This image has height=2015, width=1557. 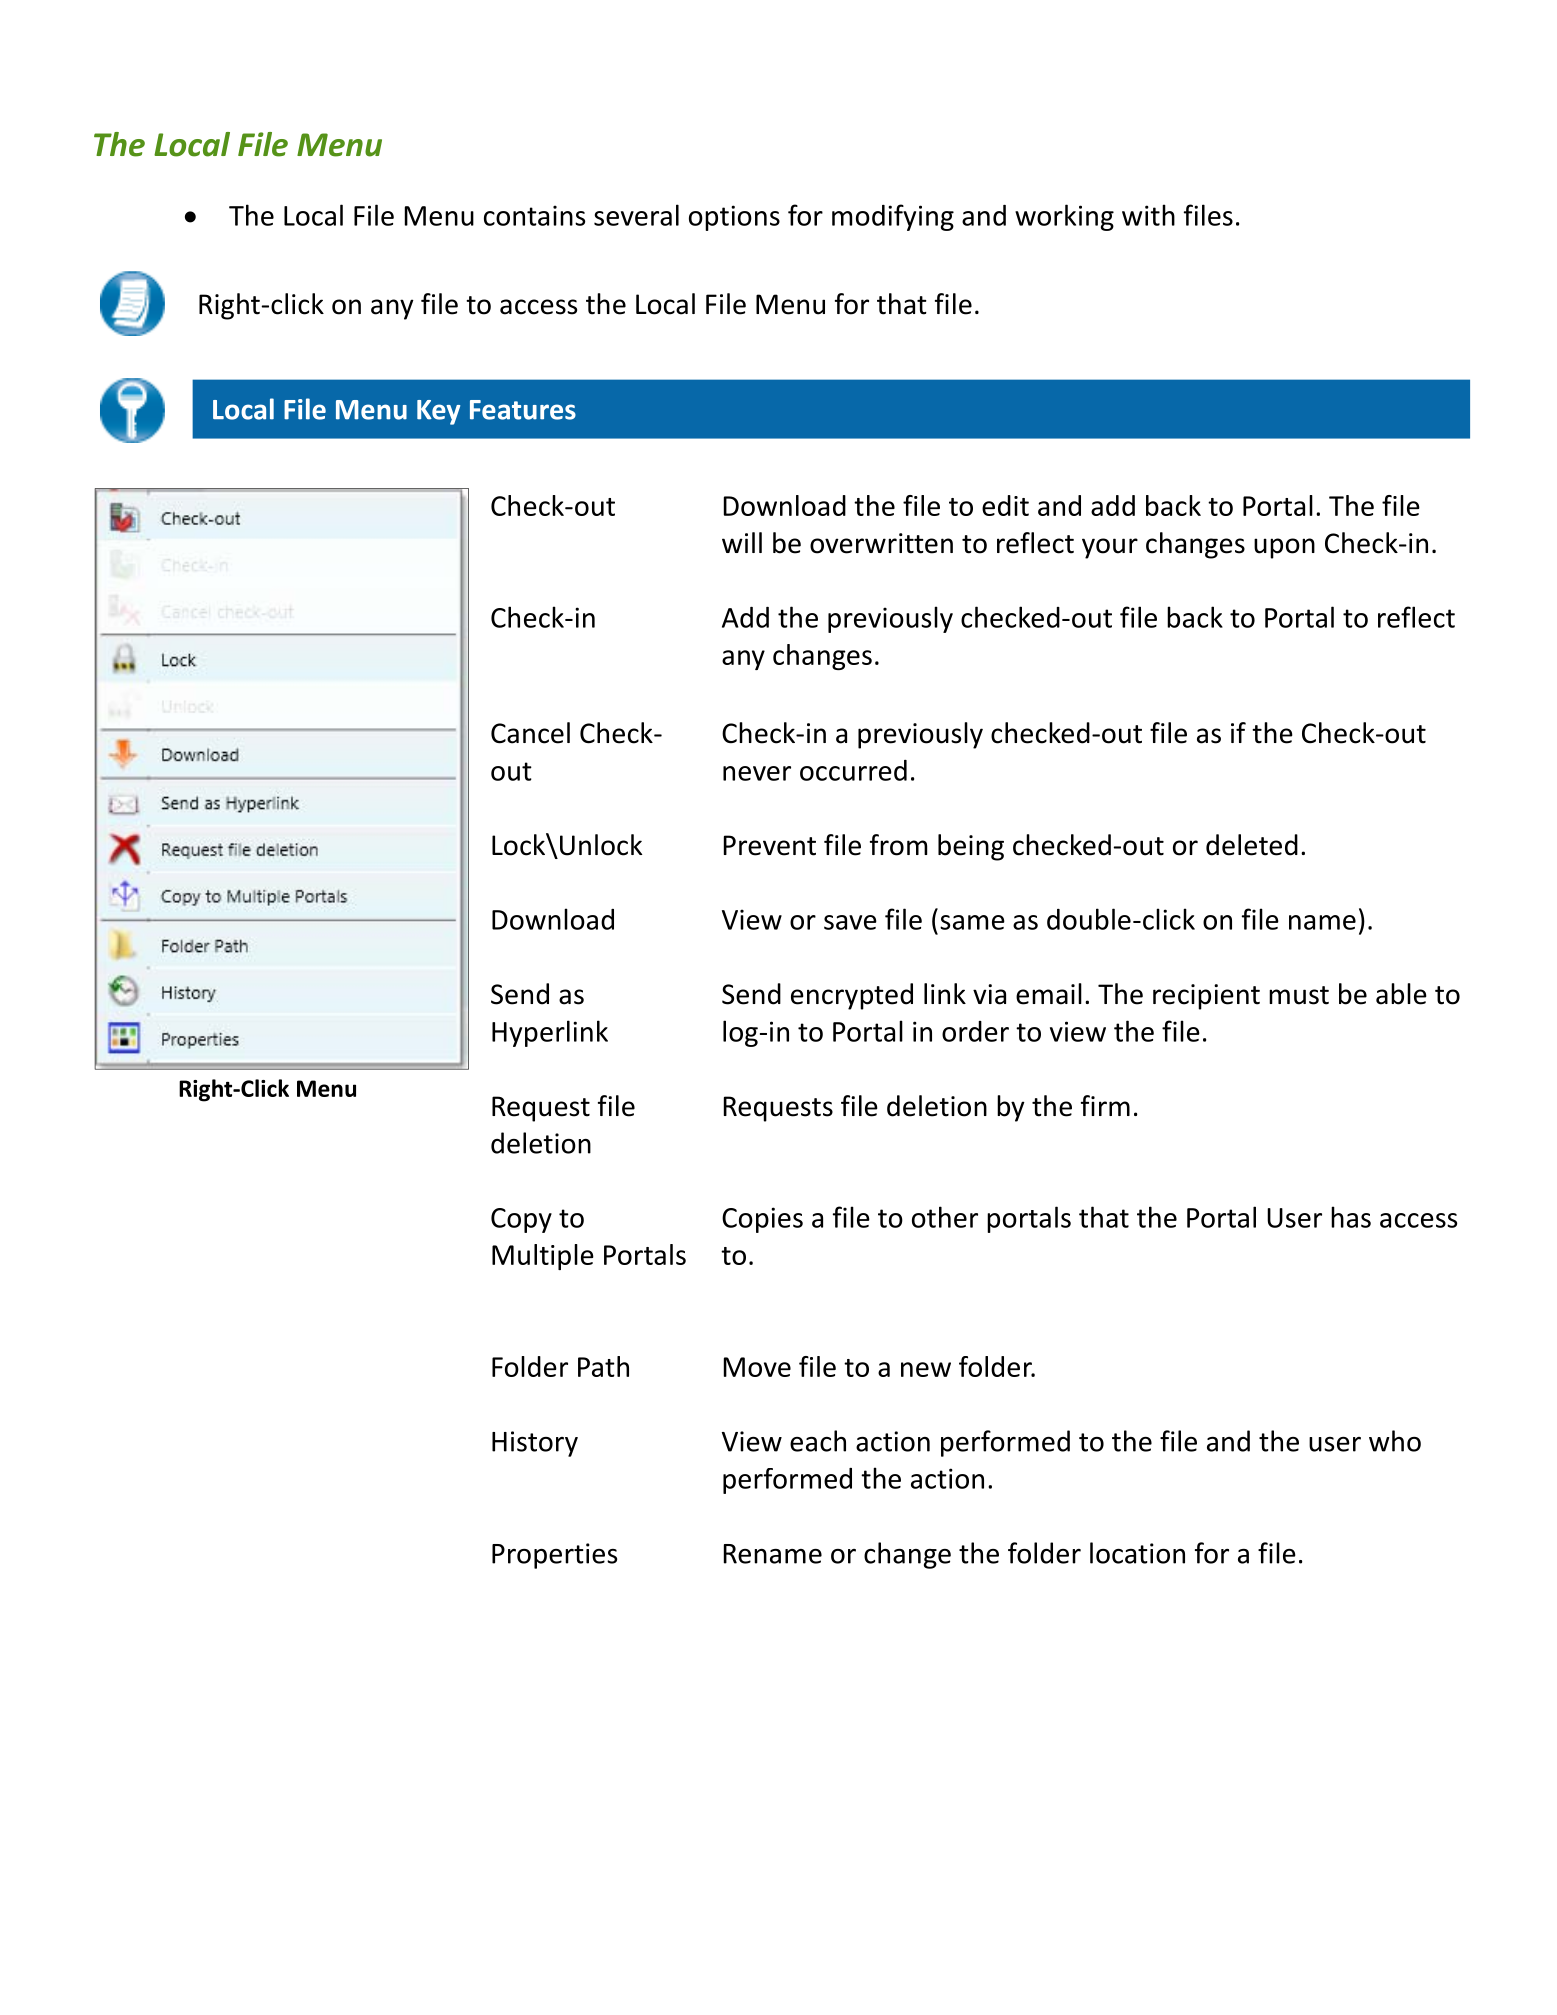 I want to click on with, so click(x=1148, y=215).
